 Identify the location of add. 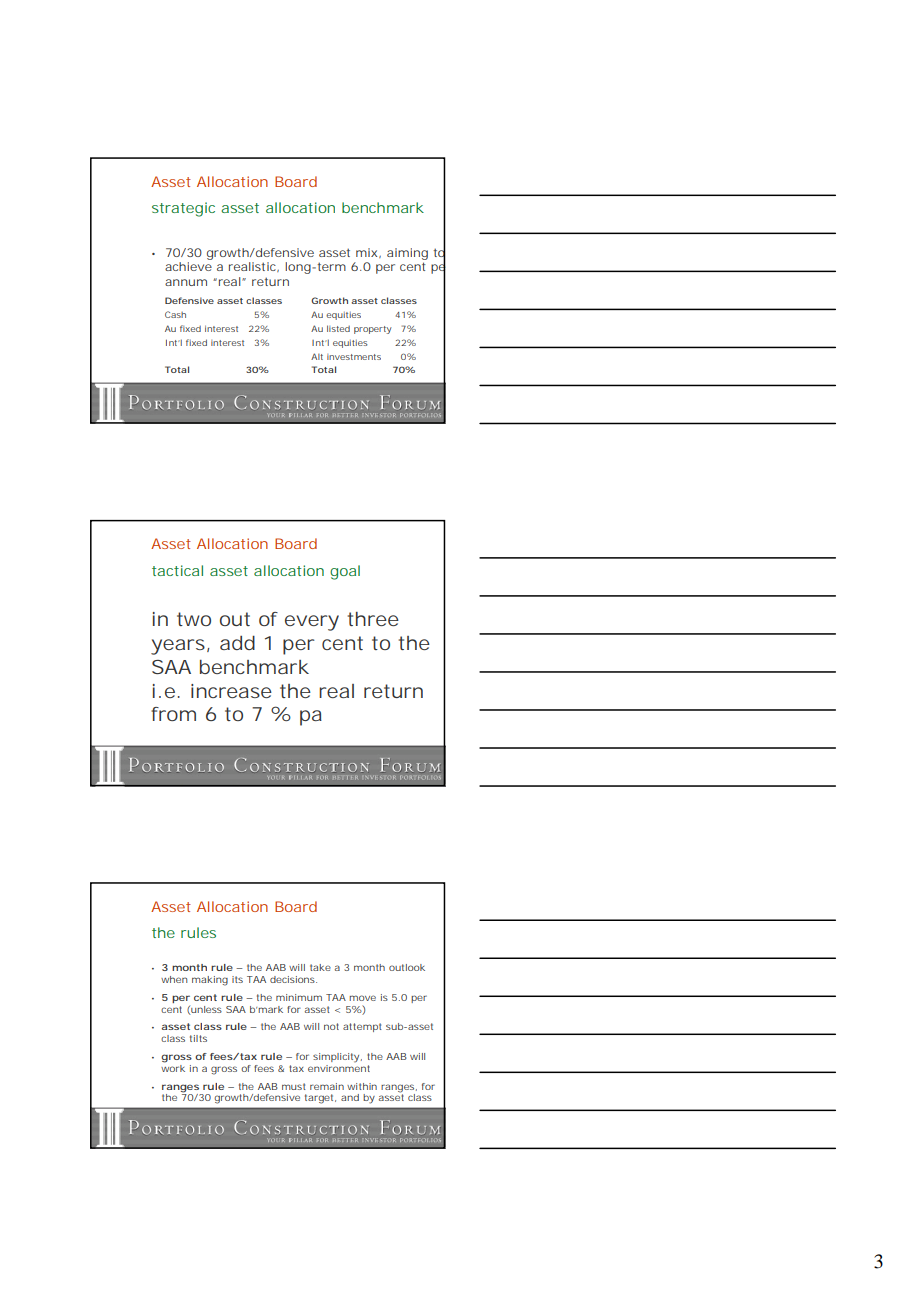
(237, 642).
